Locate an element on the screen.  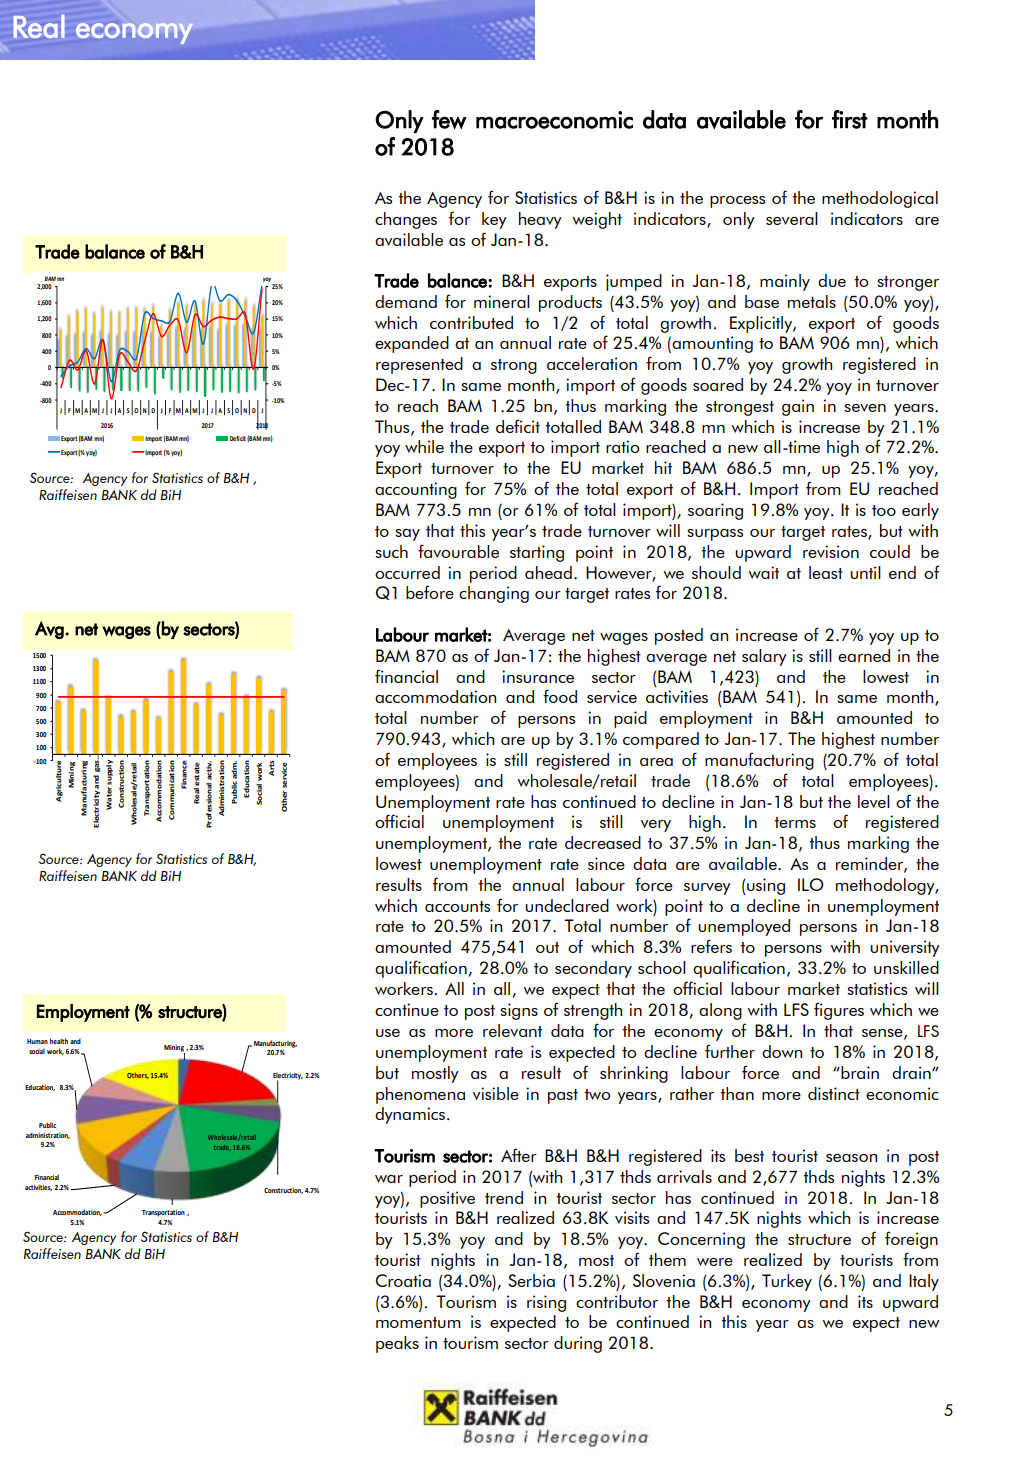
few is located at coordinates (449, 119).
